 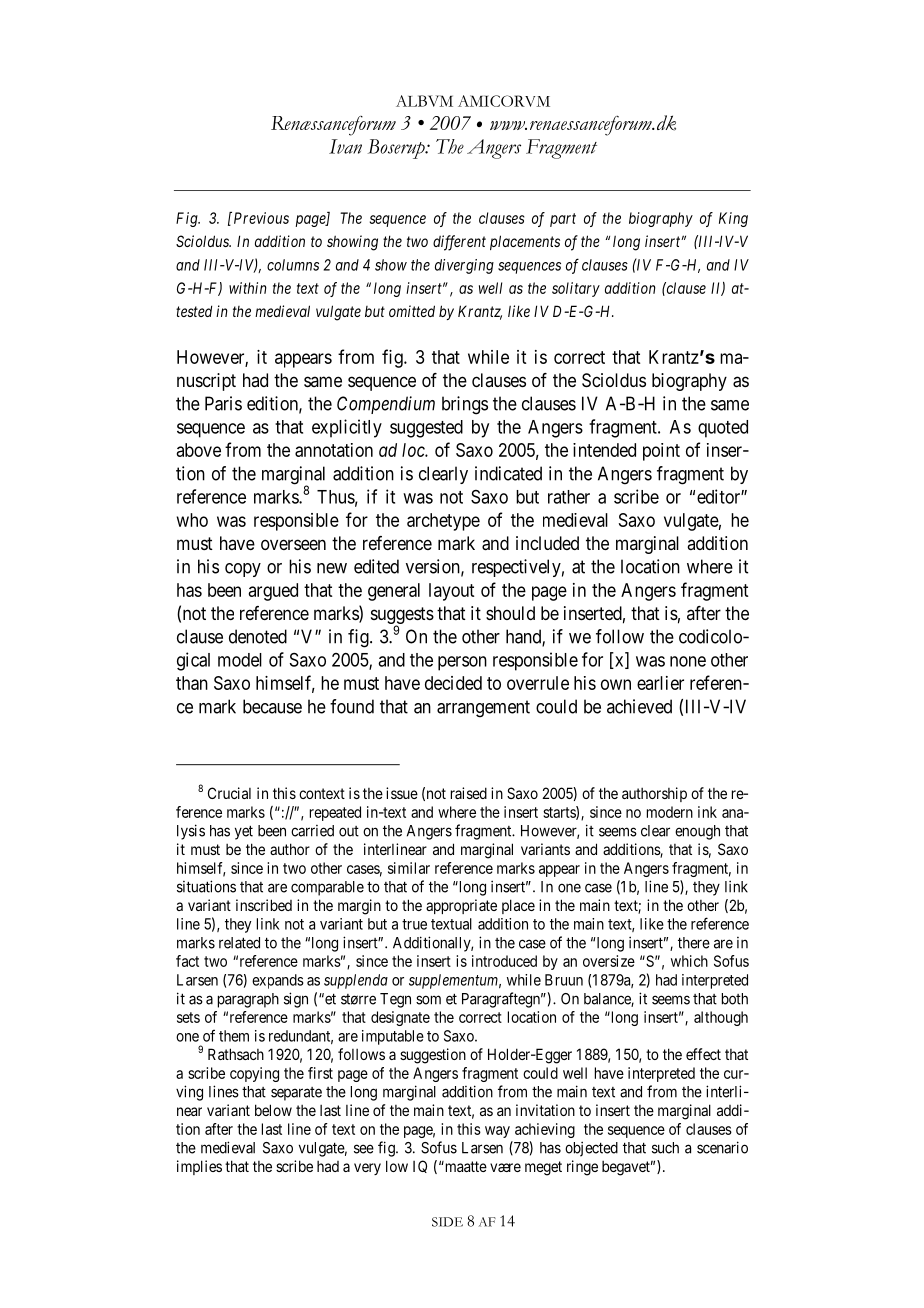 I want to click on different, so click(x=459, y=243).
